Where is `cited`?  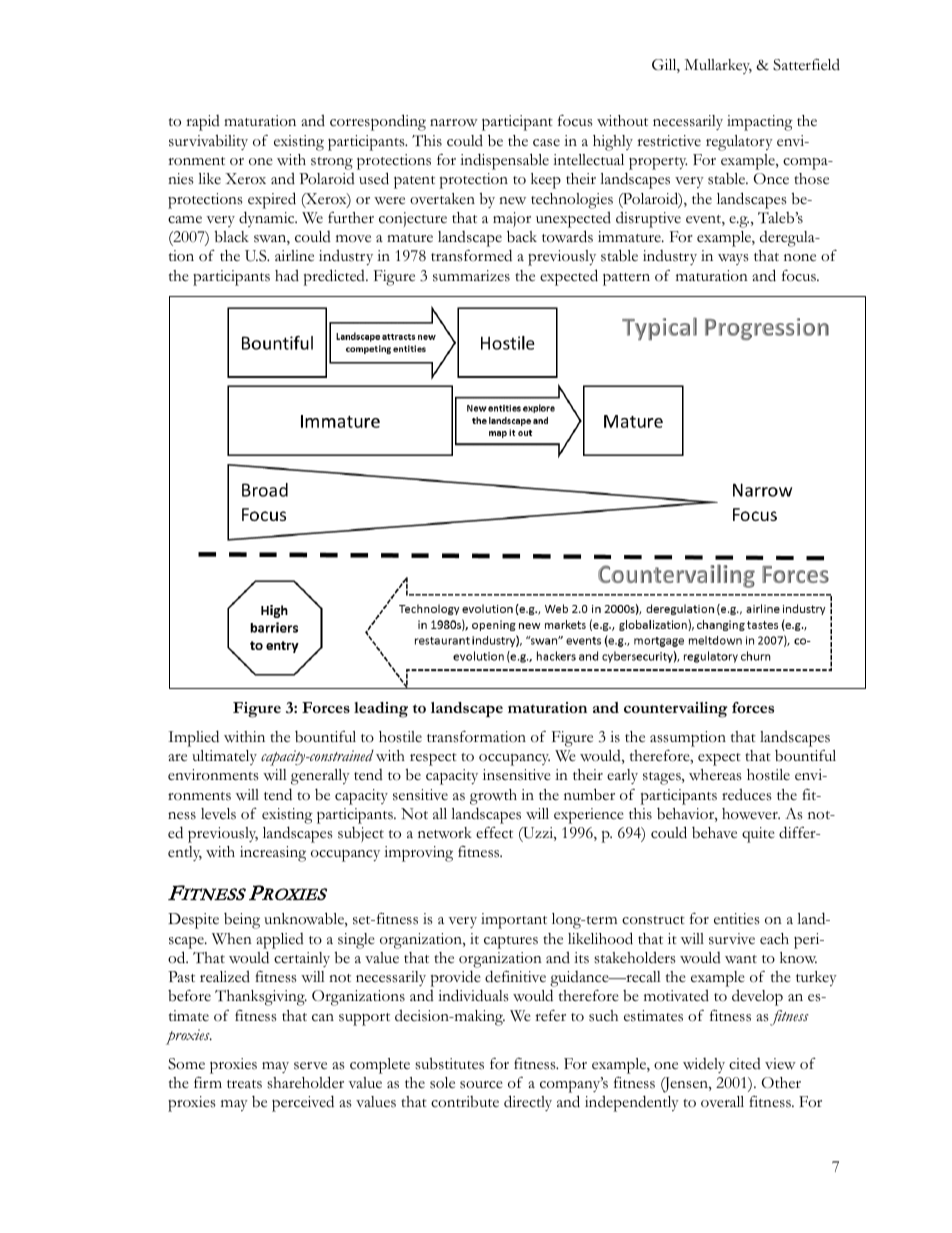 cited is located at coordinates (745, 1064).
